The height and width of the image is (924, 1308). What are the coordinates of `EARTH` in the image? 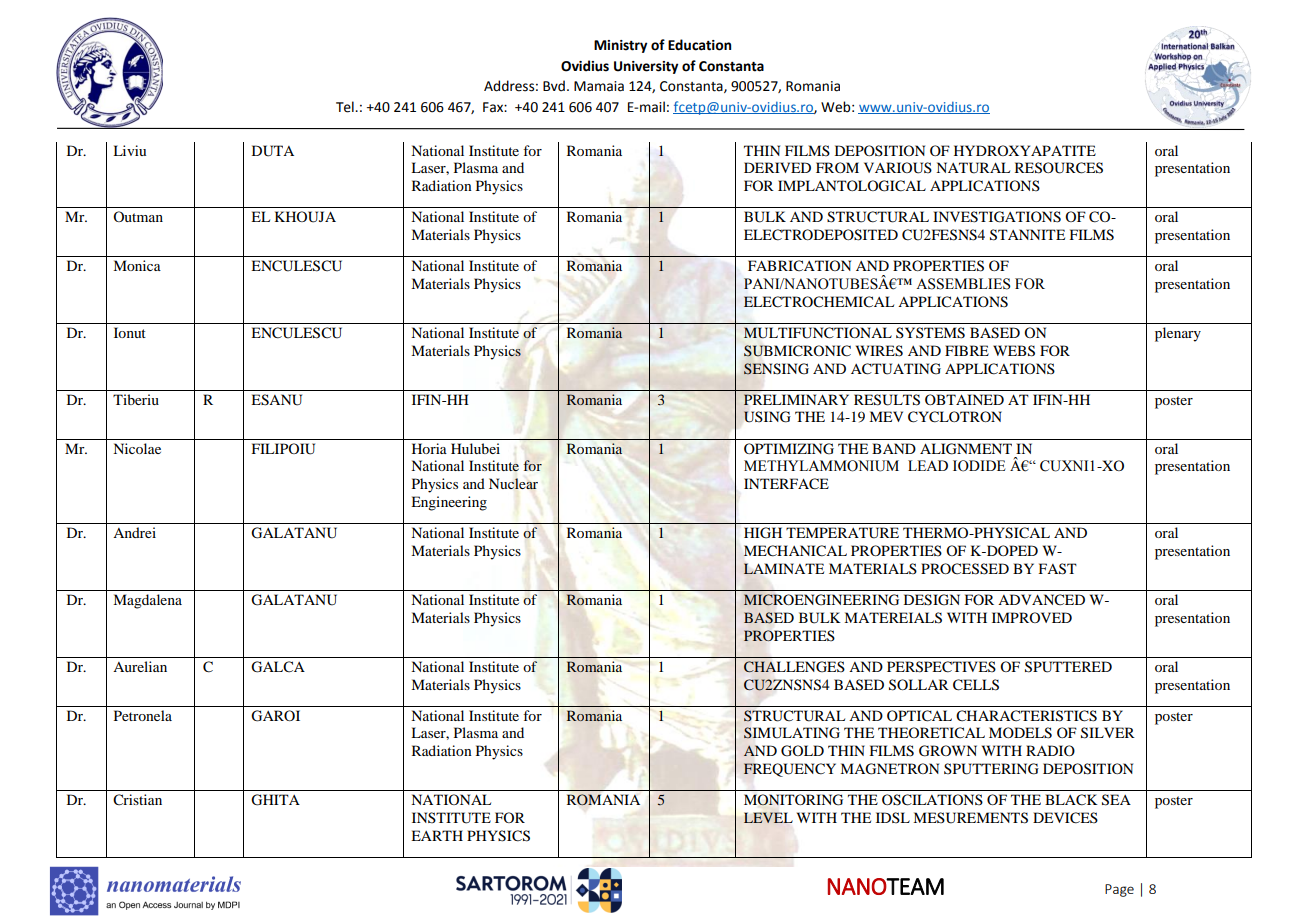 It's located at (437, 835).
